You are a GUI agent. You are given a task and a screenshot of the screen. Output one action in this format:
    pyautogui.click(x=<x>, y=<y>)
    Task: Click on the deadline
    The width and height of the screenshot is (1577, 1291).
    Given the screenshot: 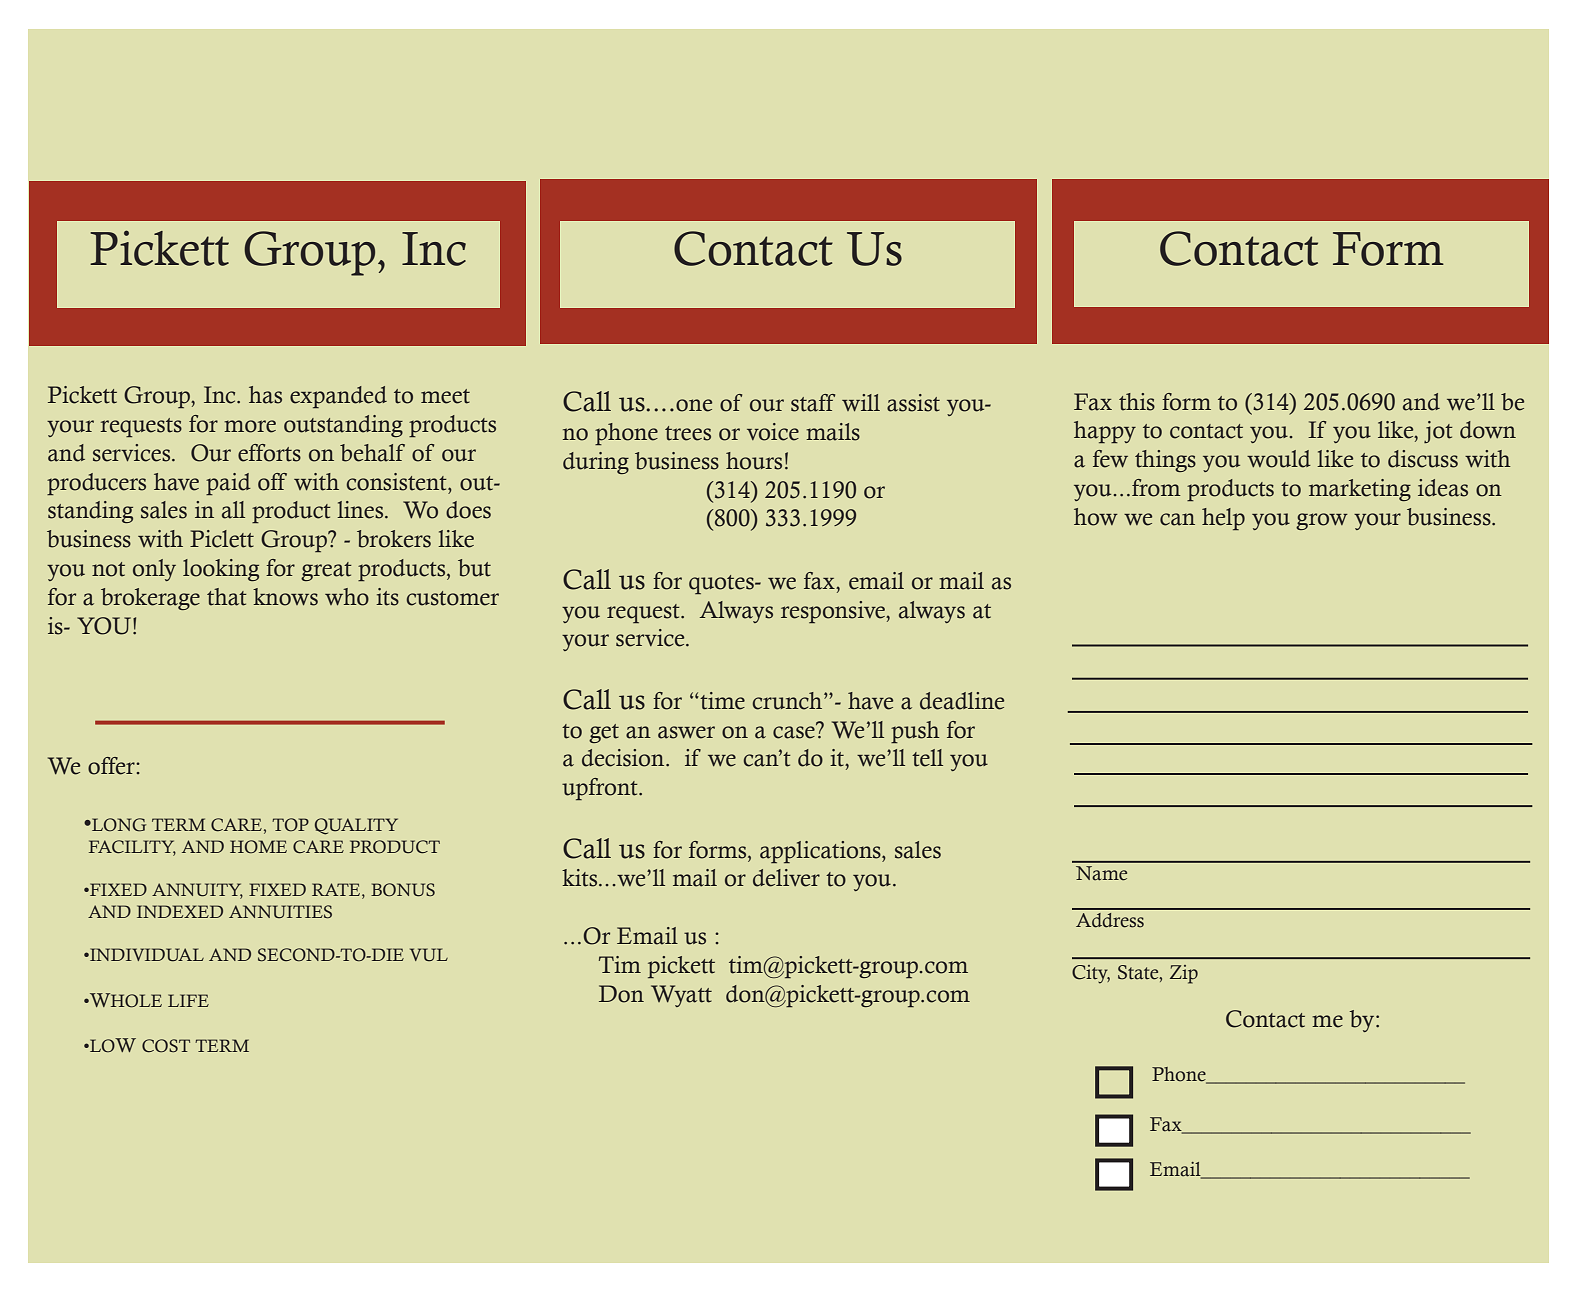 What is the action you would take?
    pyautogui.click(x=962, y=701)
